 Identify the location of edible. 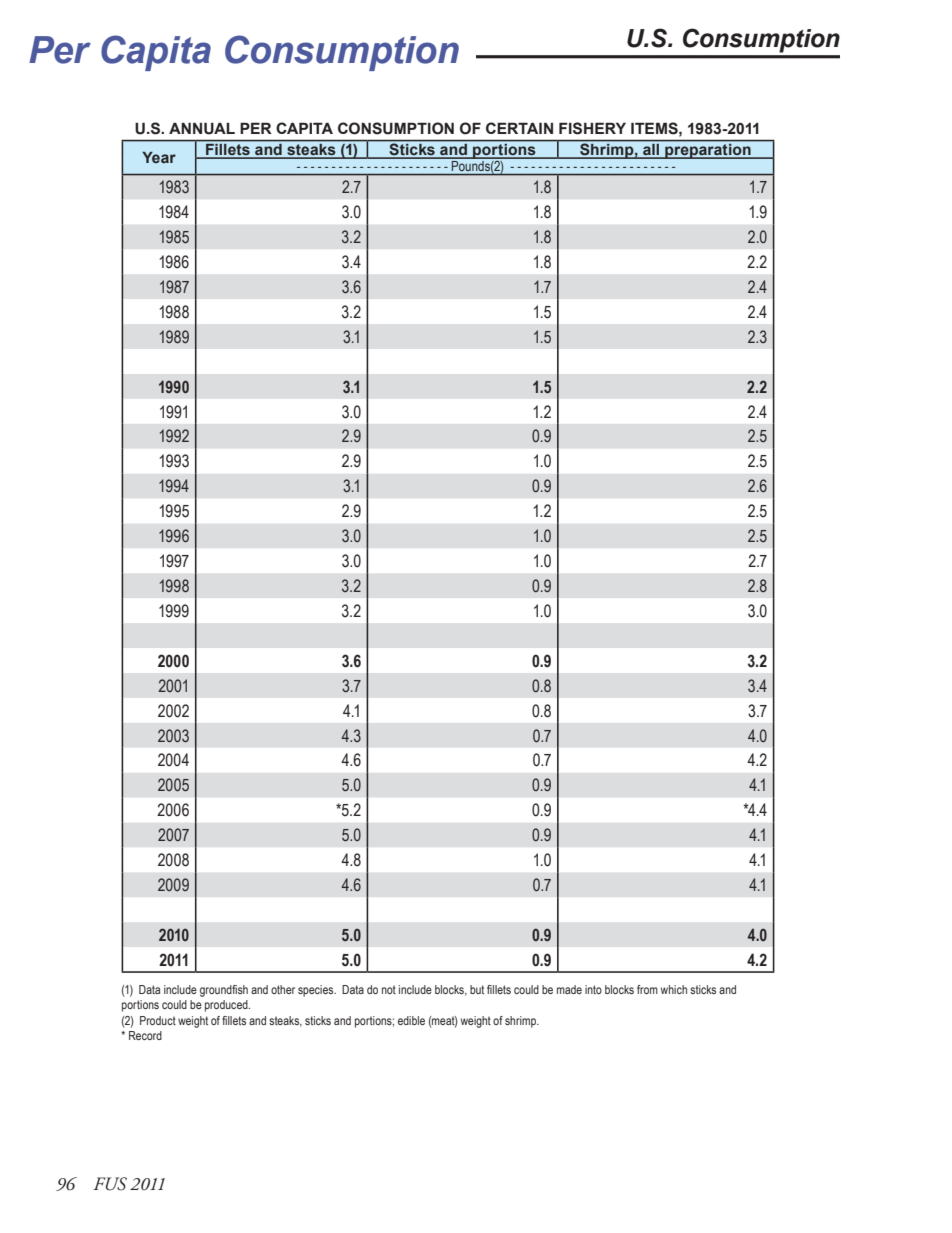
(411, 1020).
